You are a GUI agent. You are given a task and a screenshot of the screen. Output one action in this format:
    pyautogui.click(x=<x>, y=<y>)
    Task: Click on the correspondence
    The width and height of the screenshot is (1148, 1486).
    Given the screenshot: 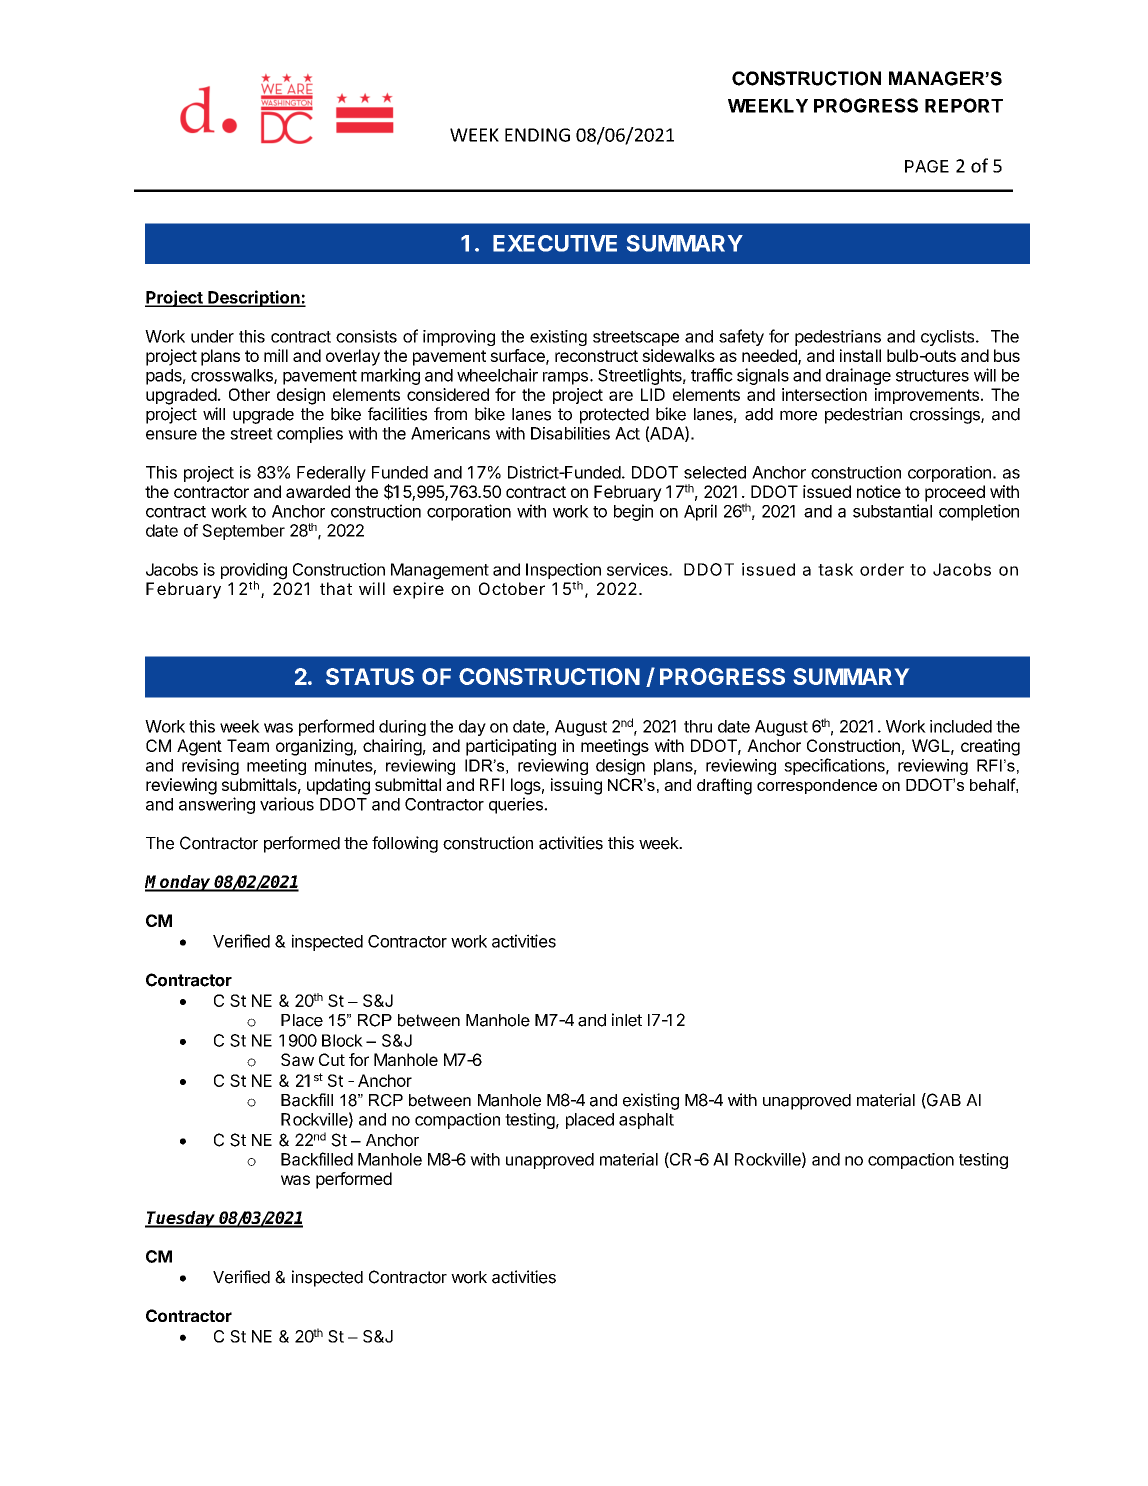 What is the action you would take?
    pyautogui.click(x=817, y=786)
